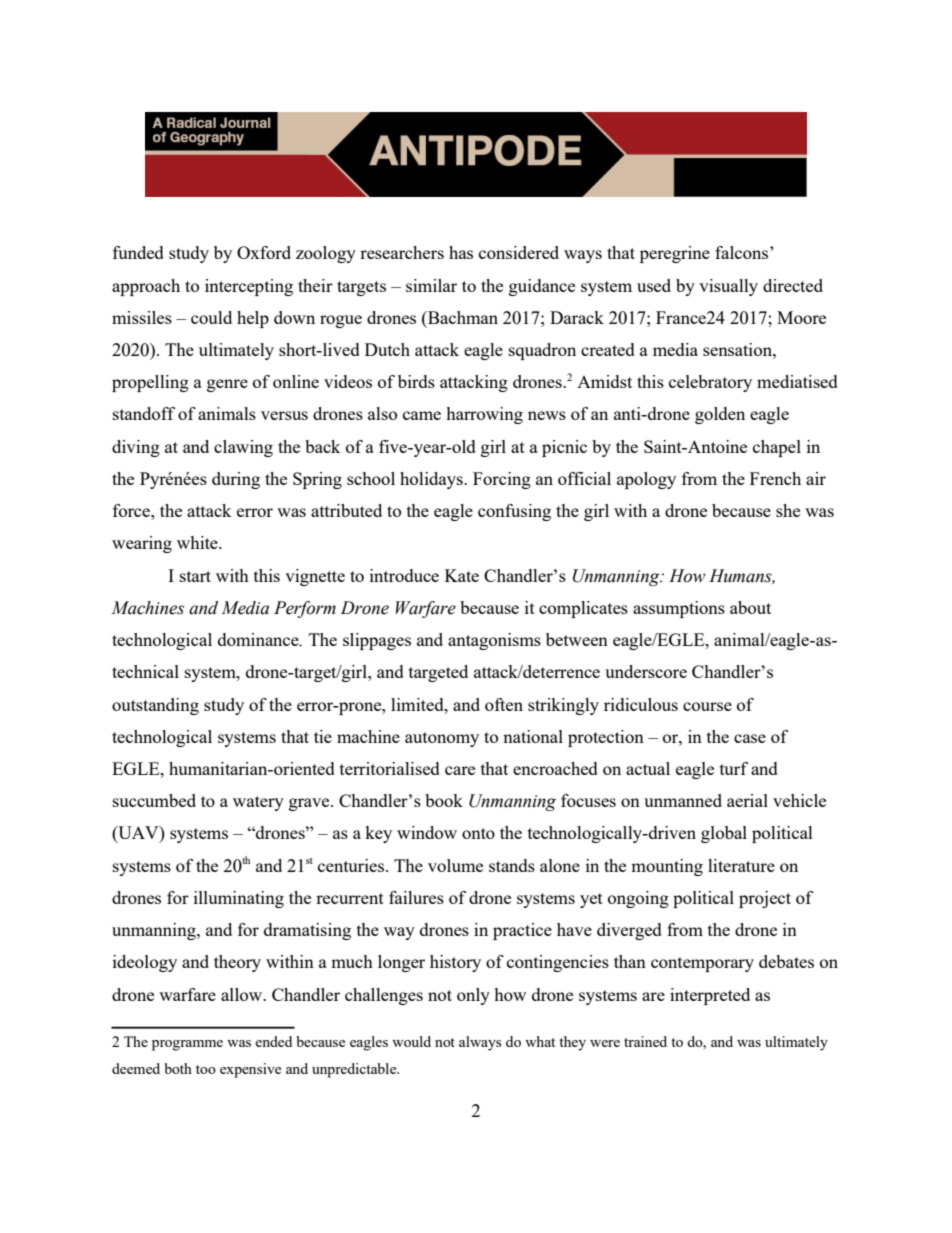 The image size is (952, 1233). What do you see at coordinates (461, 252) in the screenshot?
I see `has` at bounding box center [461, 252].
